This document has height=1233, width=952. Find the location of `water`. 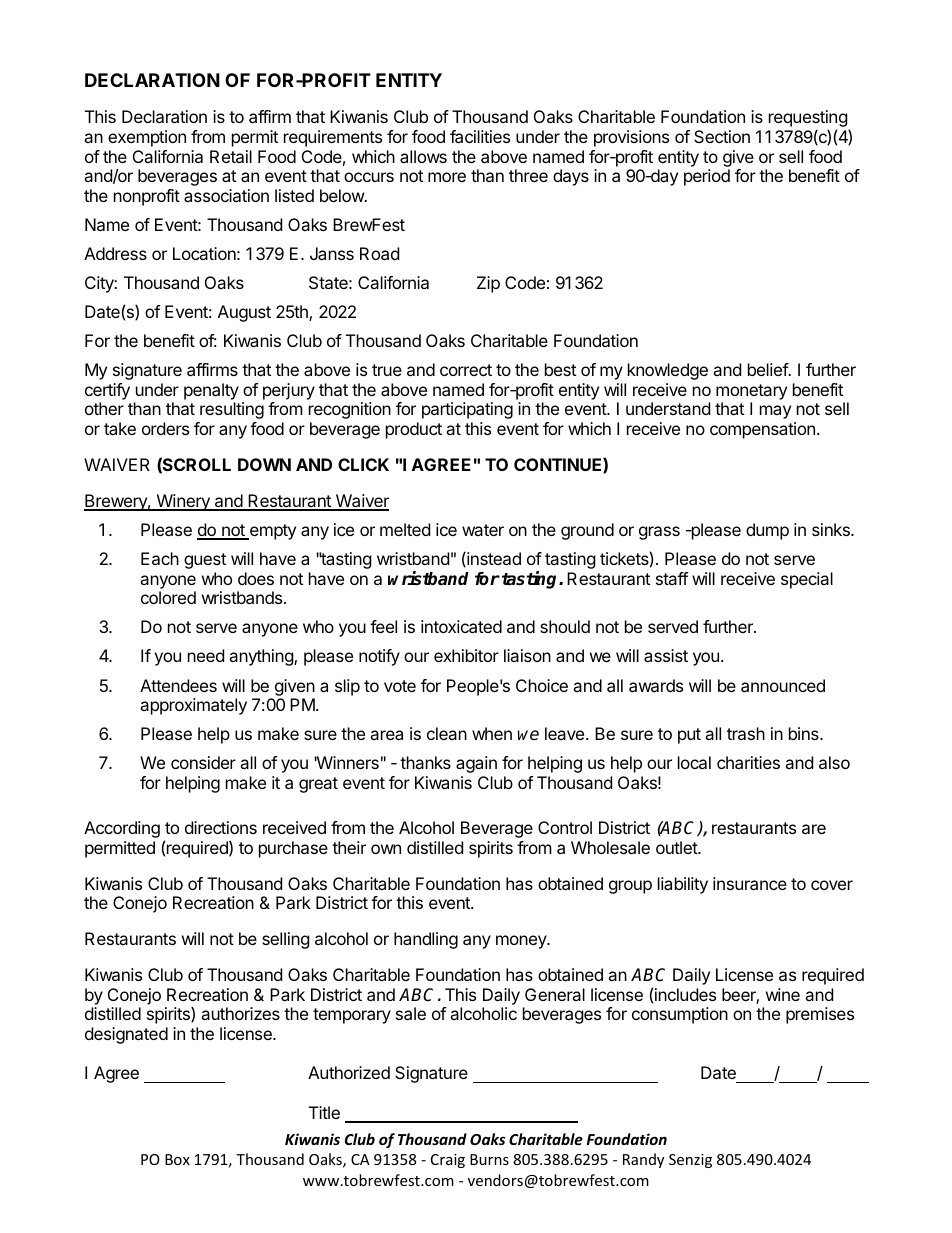

water is located at coordinates (483, 530).
